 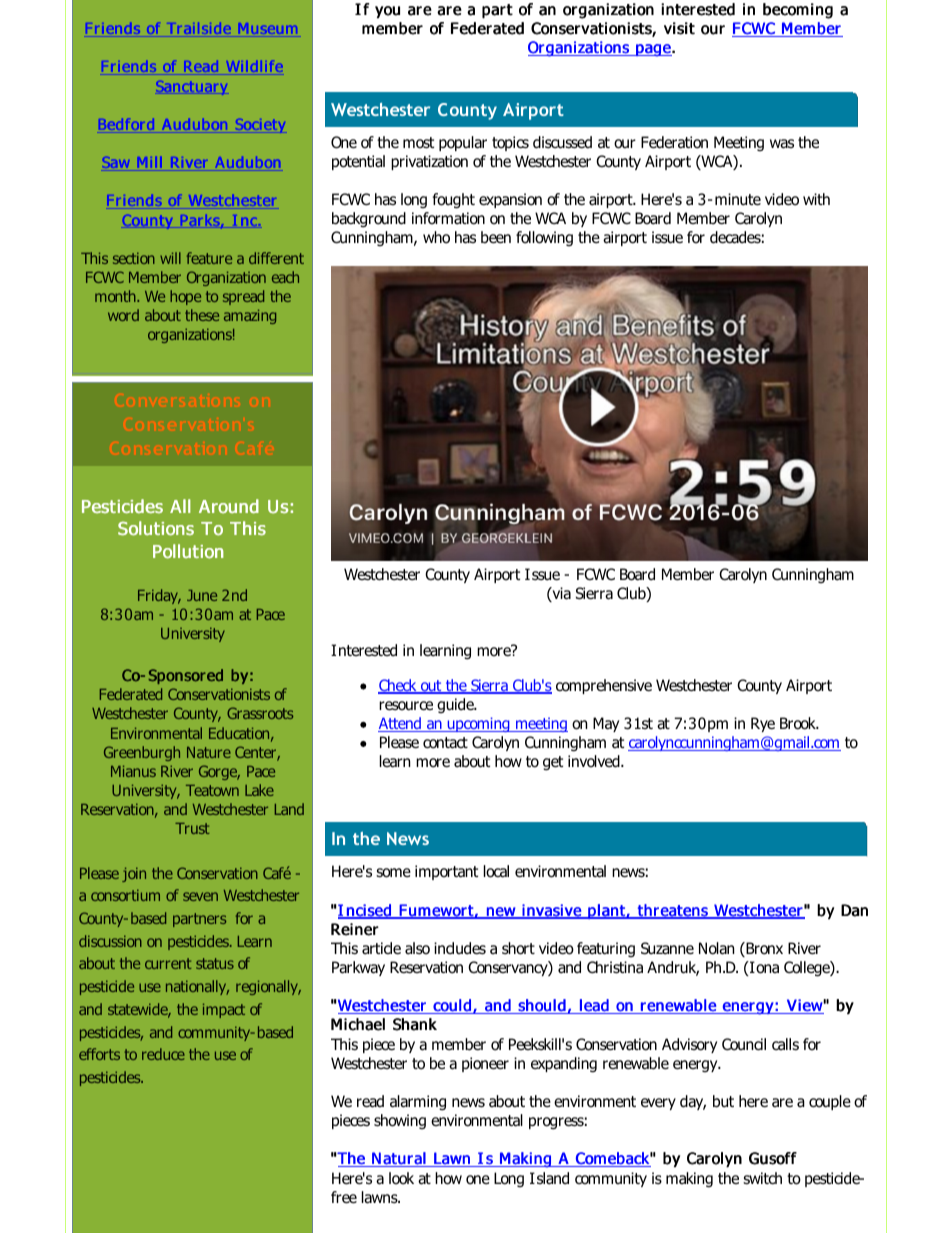 What do you see at coordinates (398, 686) in the screenshot?
I see `Check` at bounding box center [398, 686].
